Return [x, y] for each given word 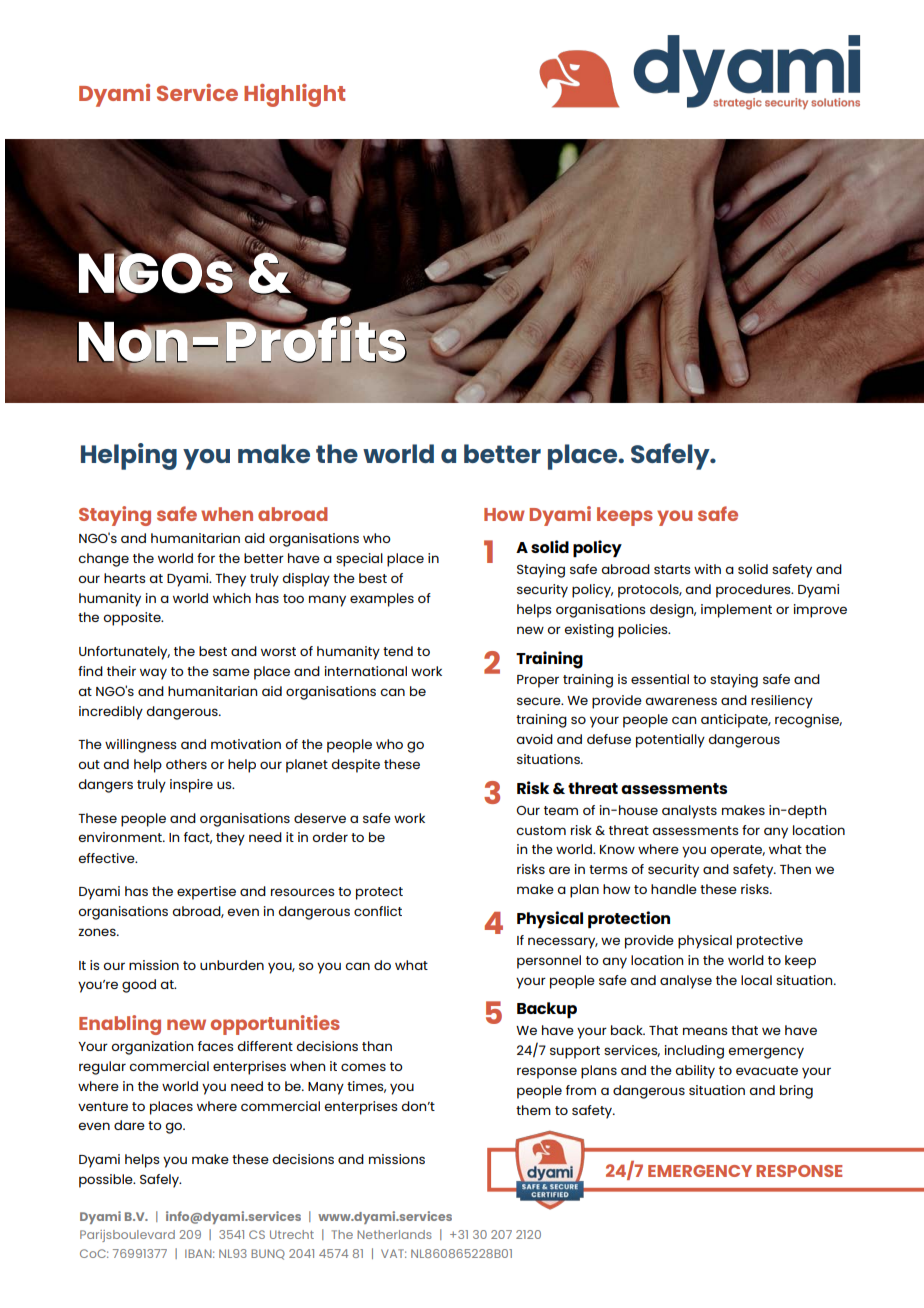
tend [398, 651]
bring [796, 1092]
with [707, 569]
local [756, 980]
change [103, 560]
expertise [206, 893]
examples [382, 600]
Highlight [294, 95]
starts [672, 569]
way [153, 674]
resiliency [782, 702]
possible [107, 1181]
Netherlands [394, 1234]
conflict [378, 911]
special [359, 560]
